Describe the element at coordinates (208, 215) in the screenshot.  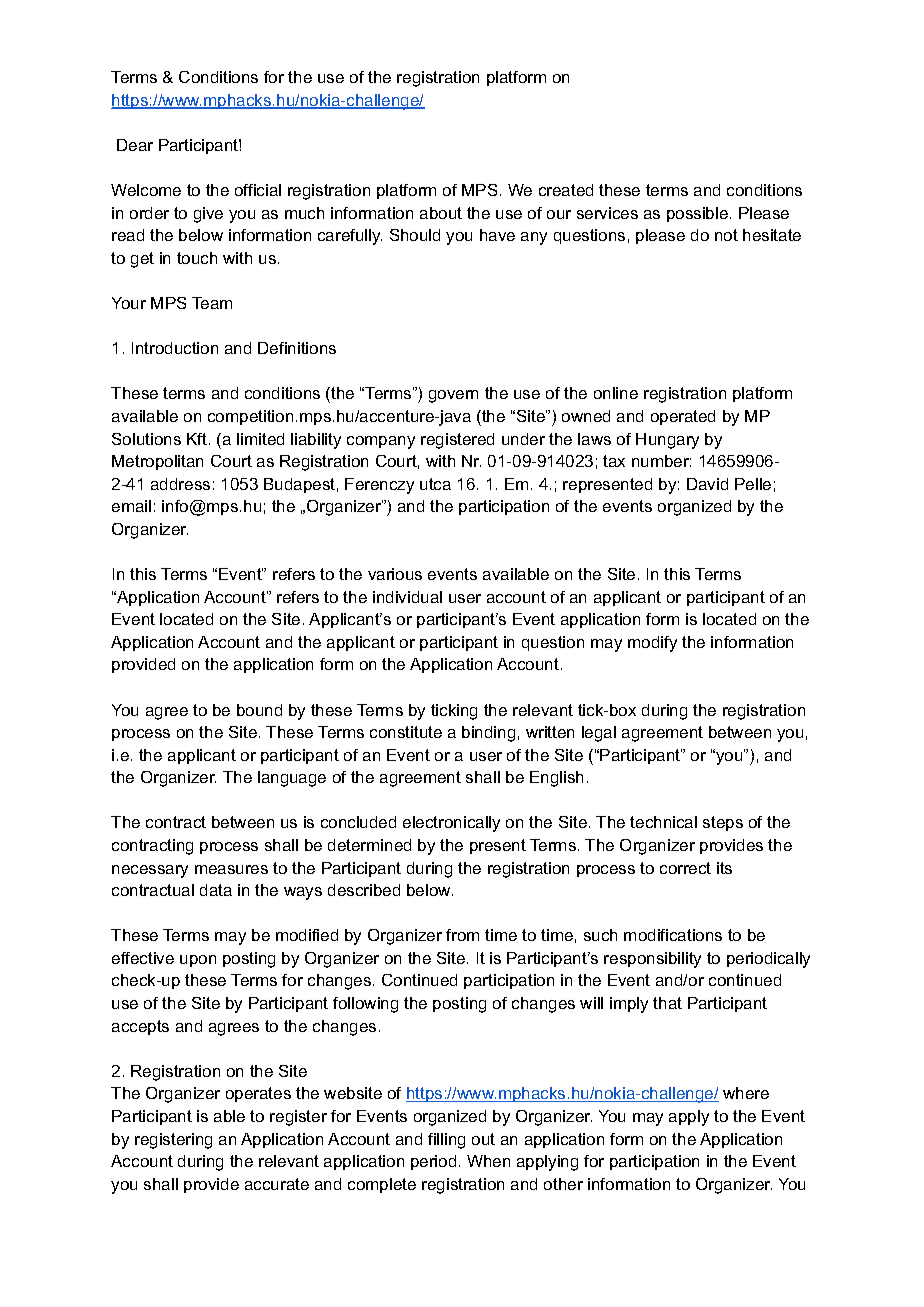
I see `give` at that location.
